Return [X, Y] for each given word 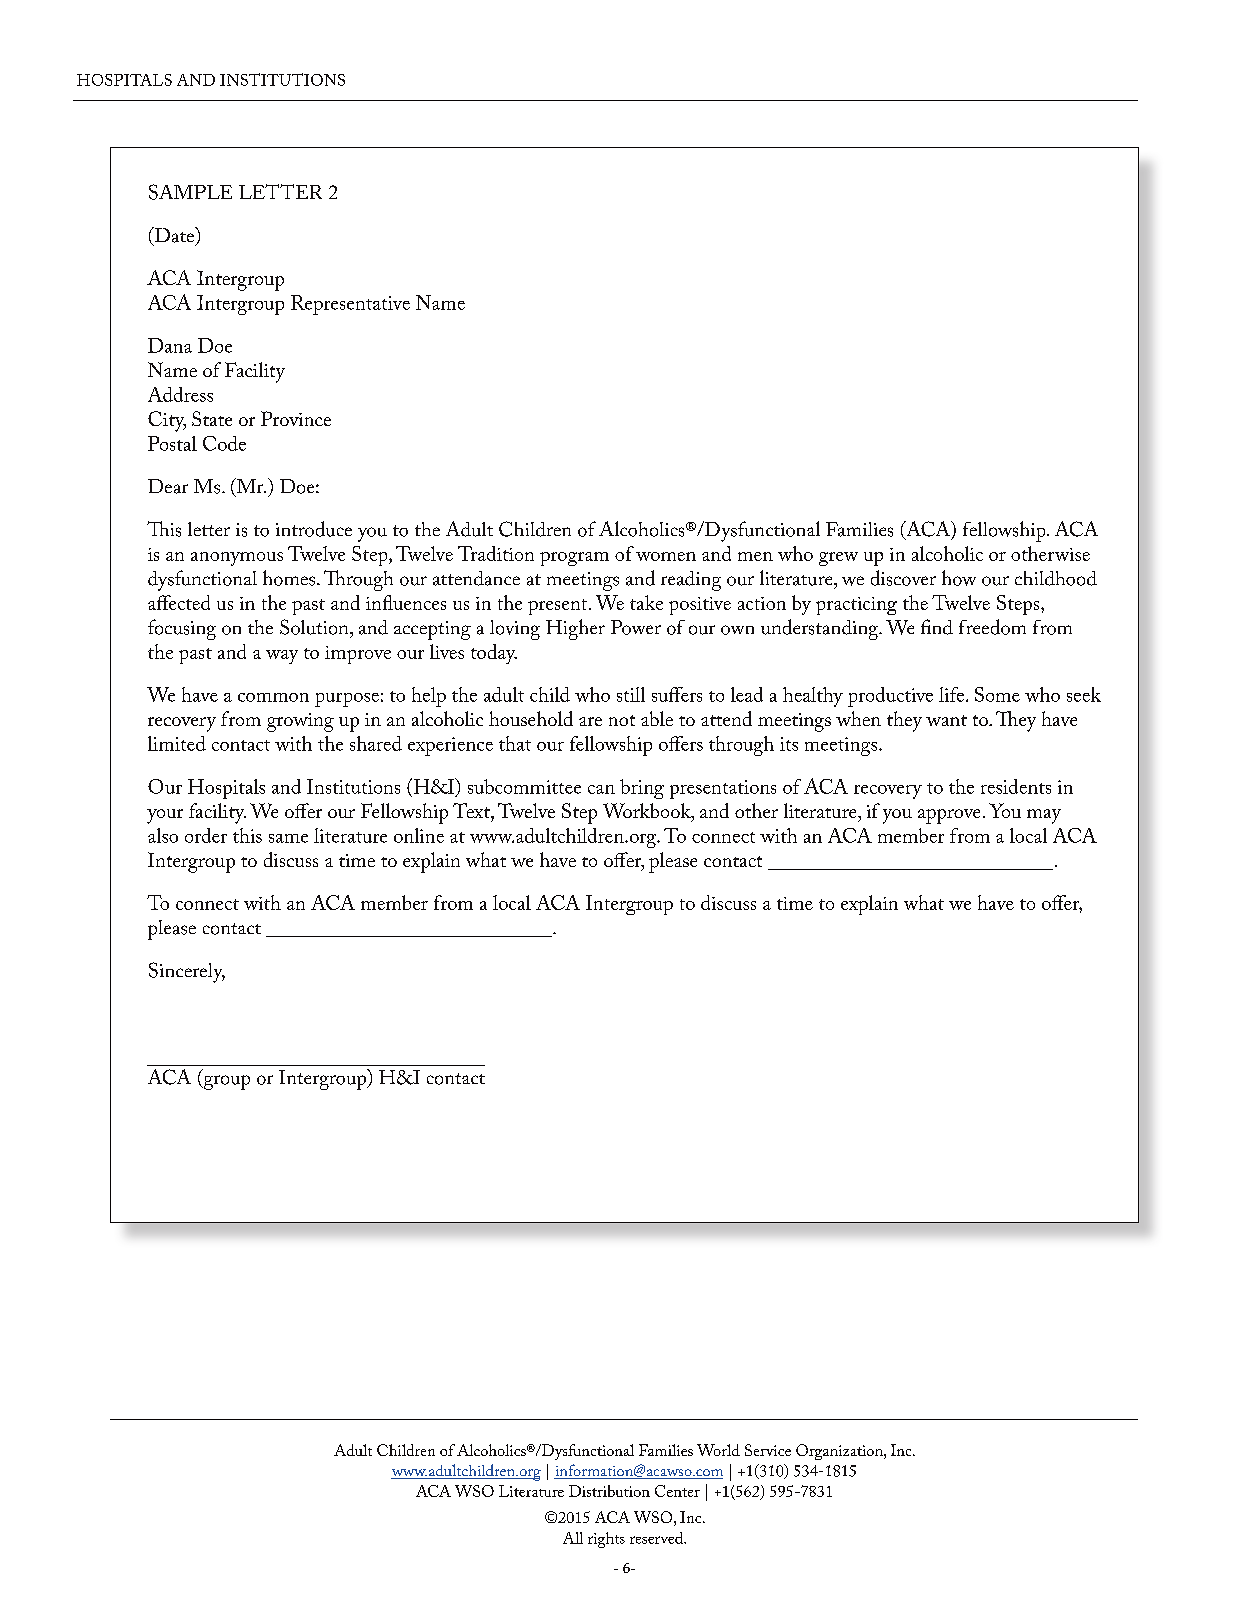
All [573, 1538]
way [282, 657]
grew [838, 559]
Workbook [648, 812]
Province [296, 418]
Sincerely [187, 972]
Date [174, 236]
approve [949, 816]
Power [636, 627]
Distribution [609, 1491]
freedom [992, 627]
